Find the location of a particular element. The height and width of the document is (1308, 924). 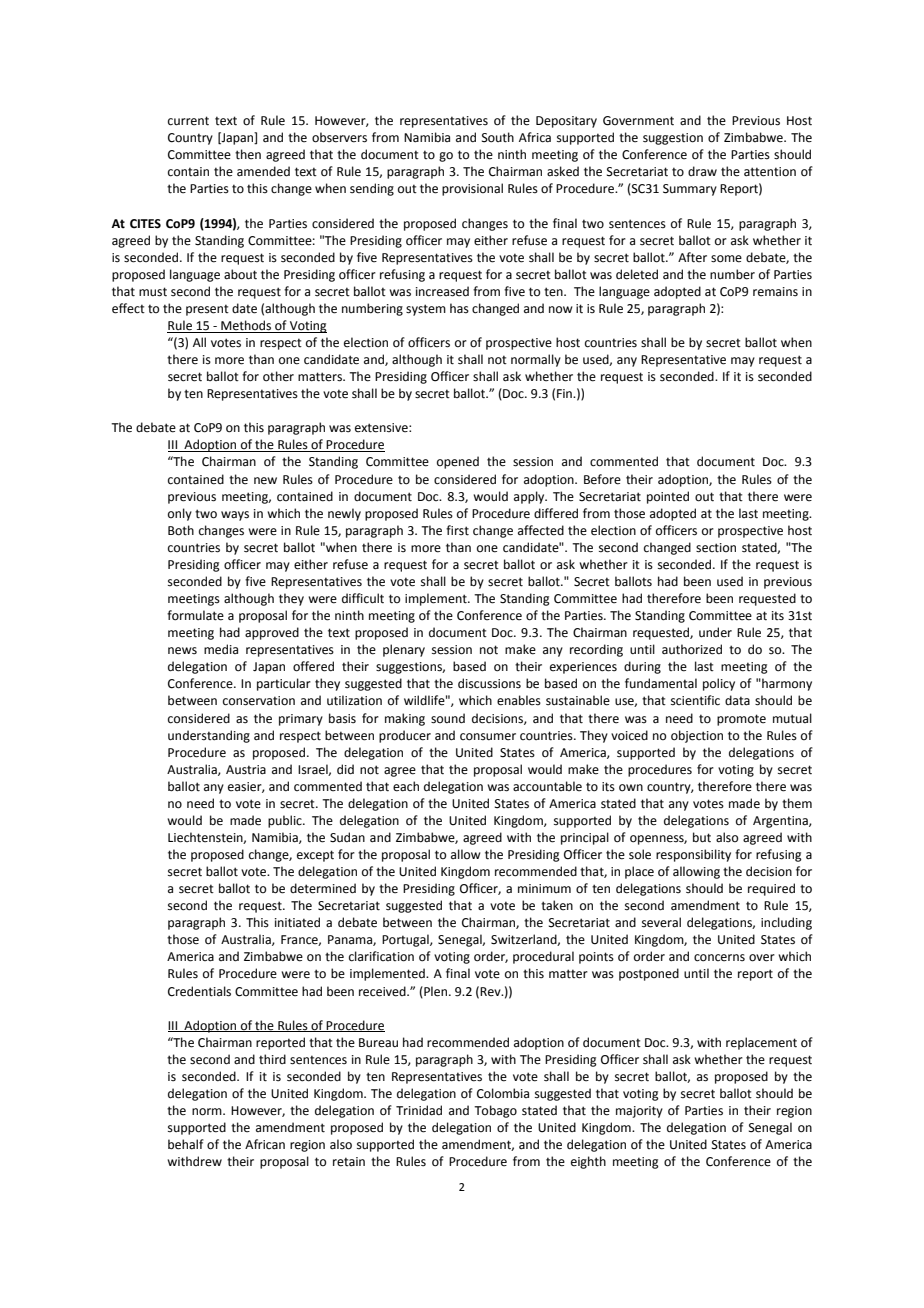

each is located at coordinates (406, 786).
